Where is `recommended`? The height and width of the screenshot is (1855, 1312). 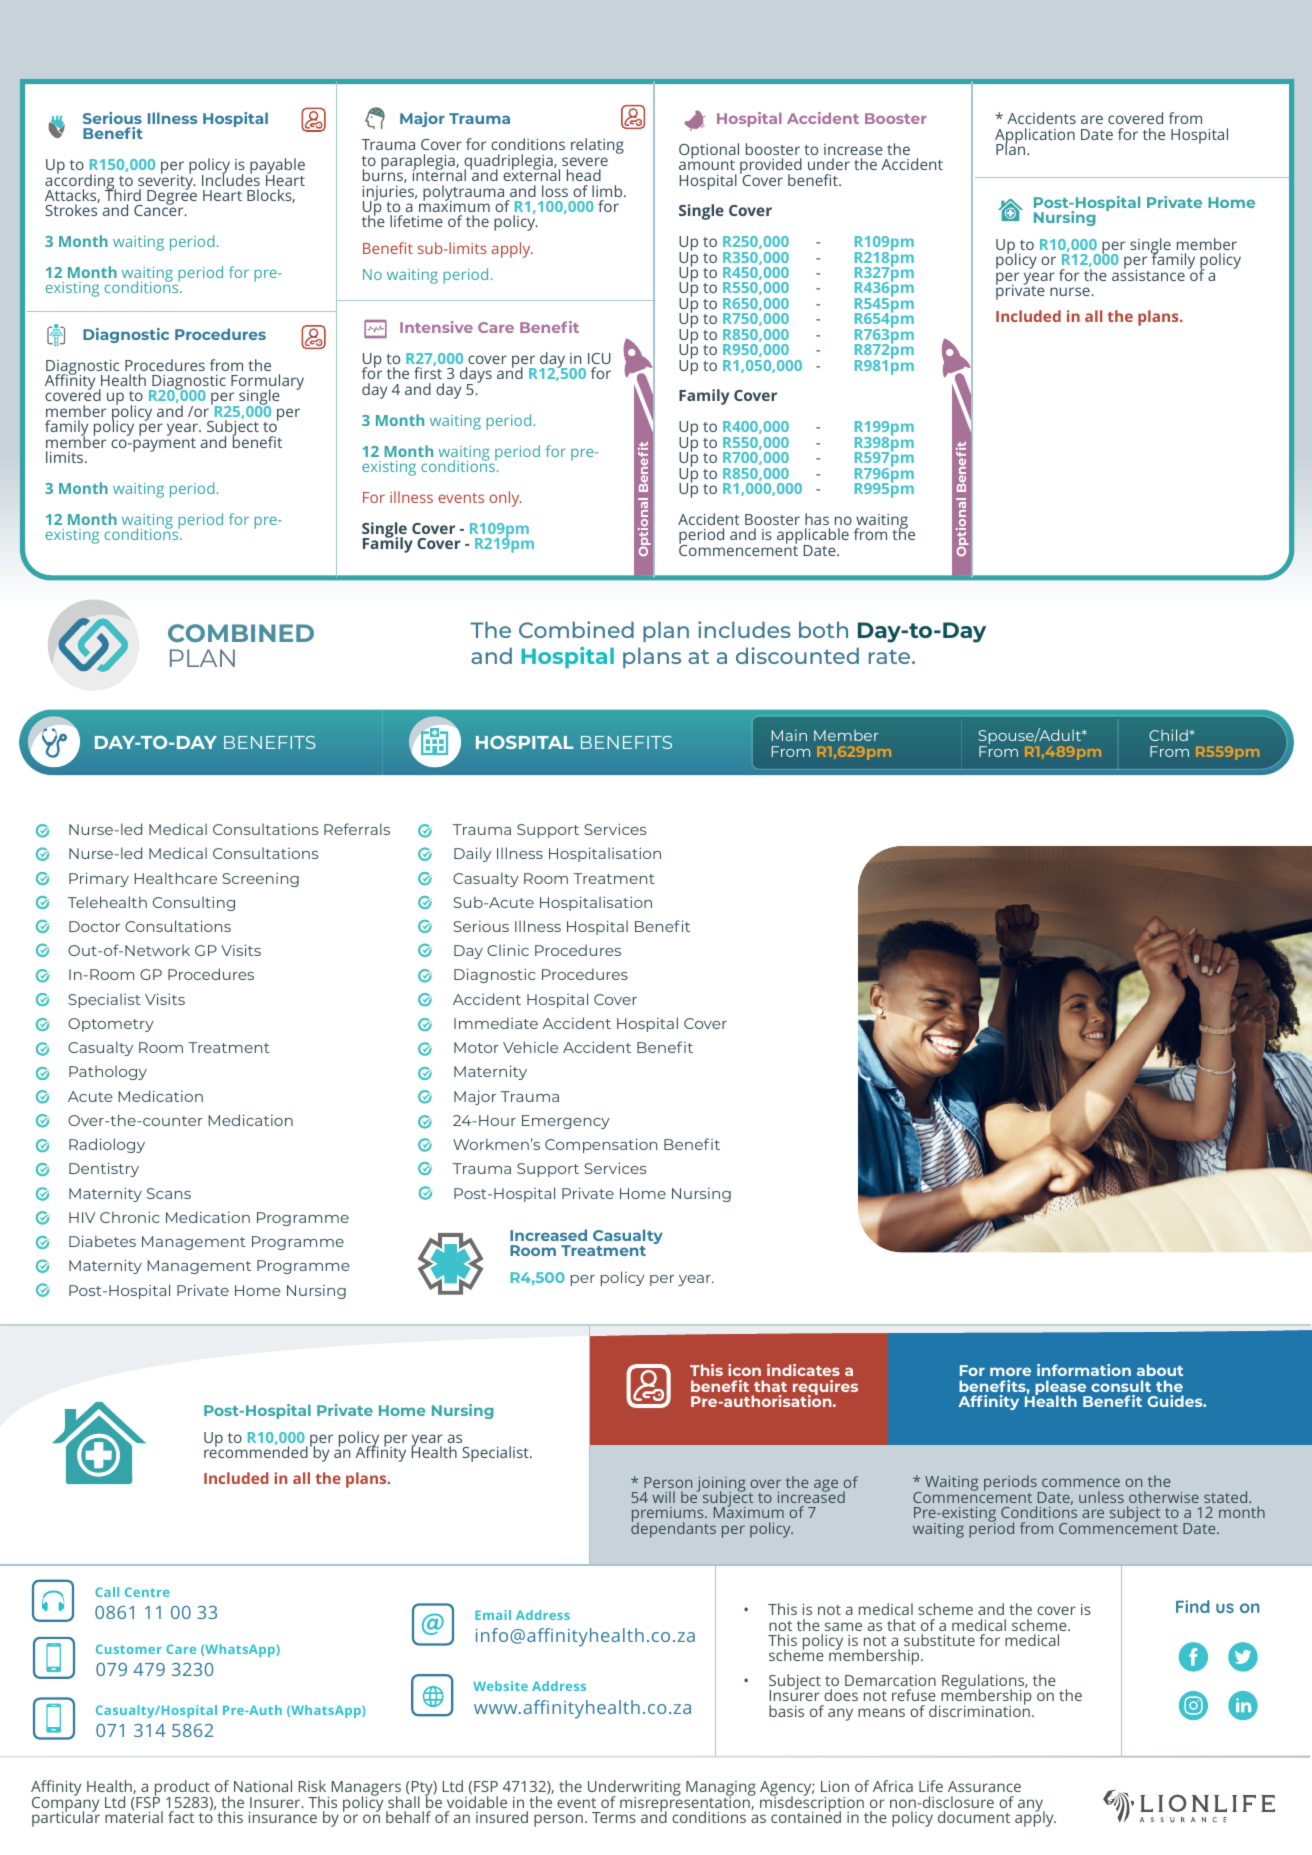 recommended is located at coordinates (256, 1451).
